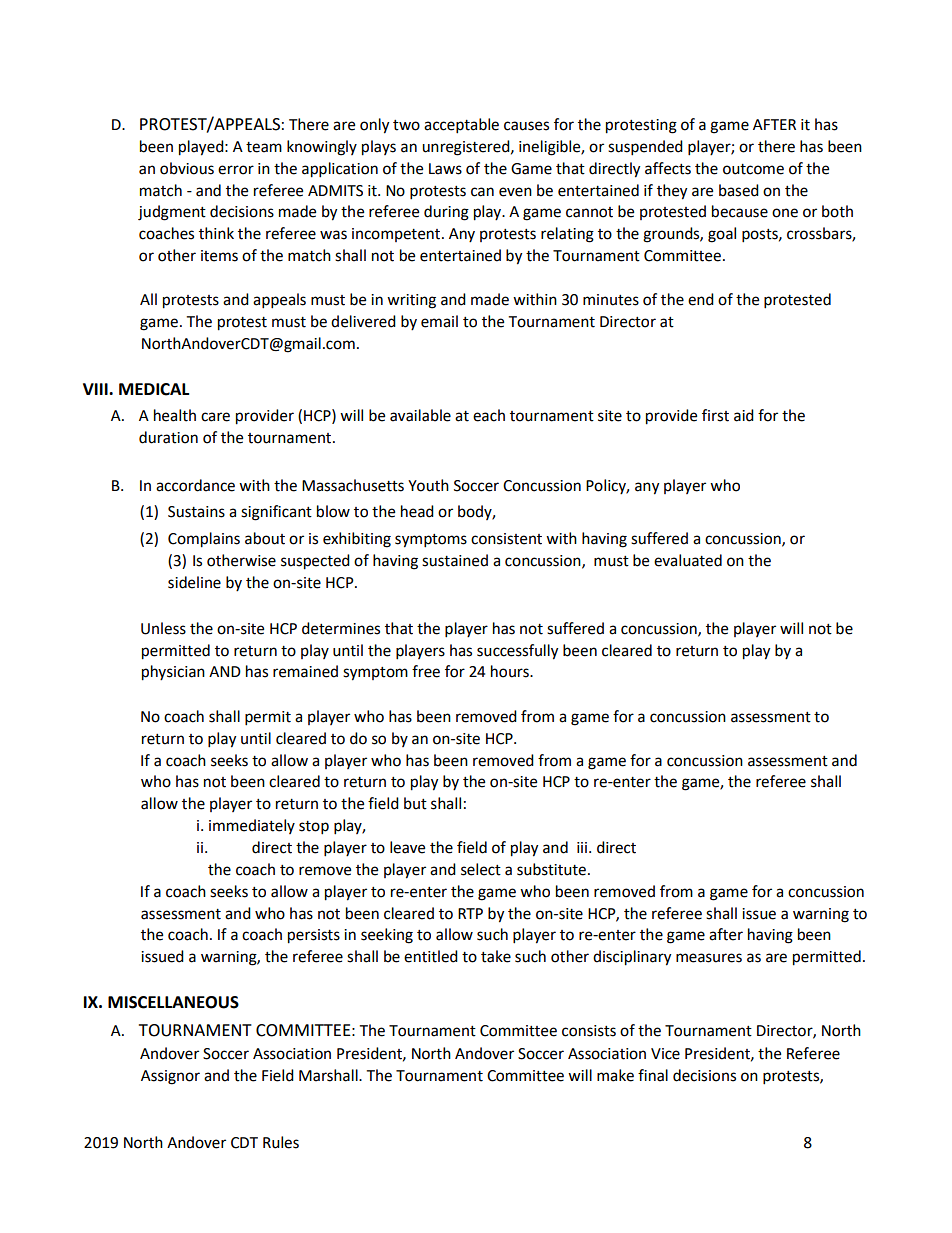  Describe the element at coordinates (445, 169) in the screenshot. I see `Laws` at that location.
